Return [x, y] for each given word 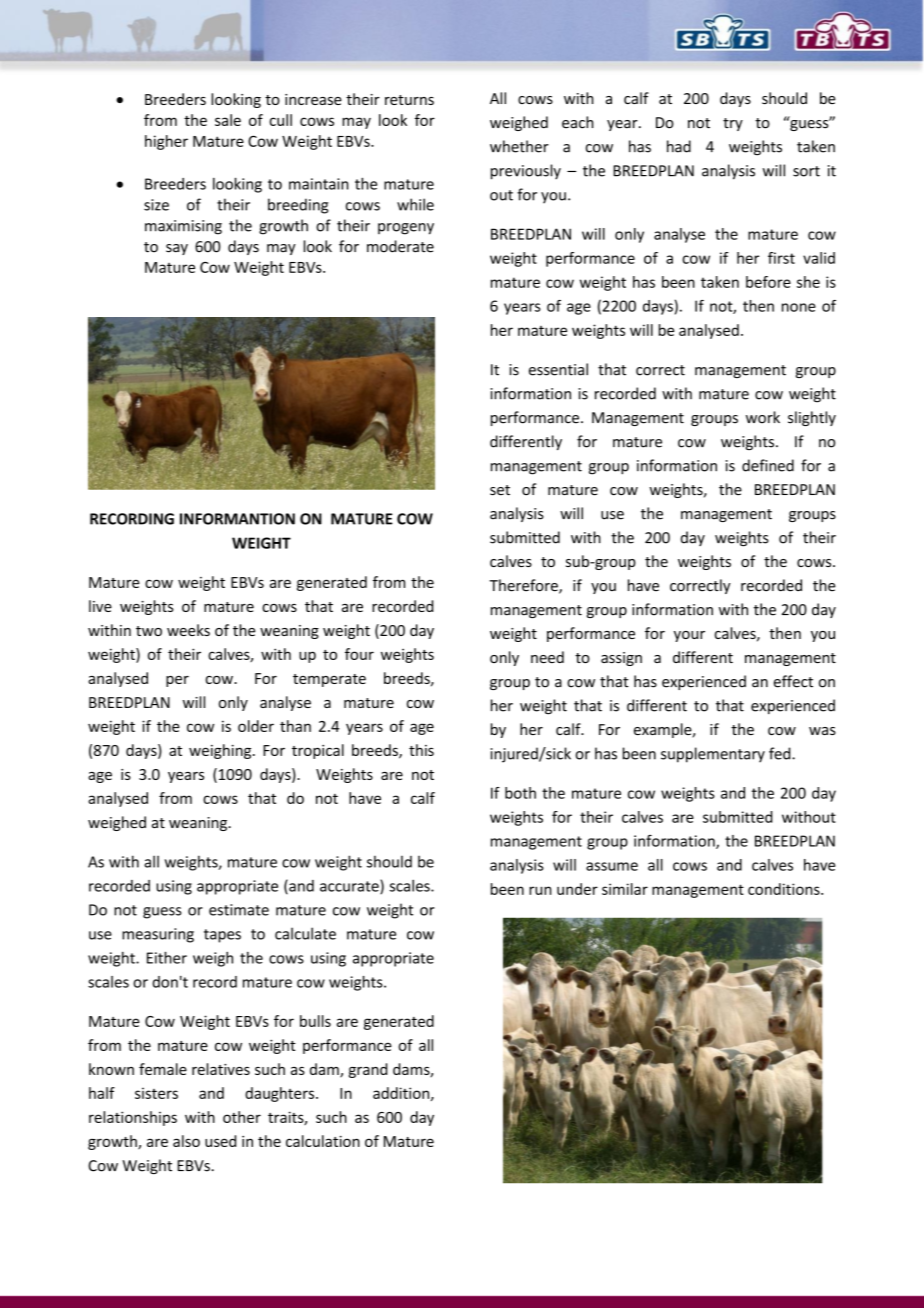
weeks [188, 630]
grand [368, 1070]
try [733, 124]
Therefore [524, 586]
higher [166, 142]
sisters [156, 1093]
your [689, 636]
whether [519, 146]
